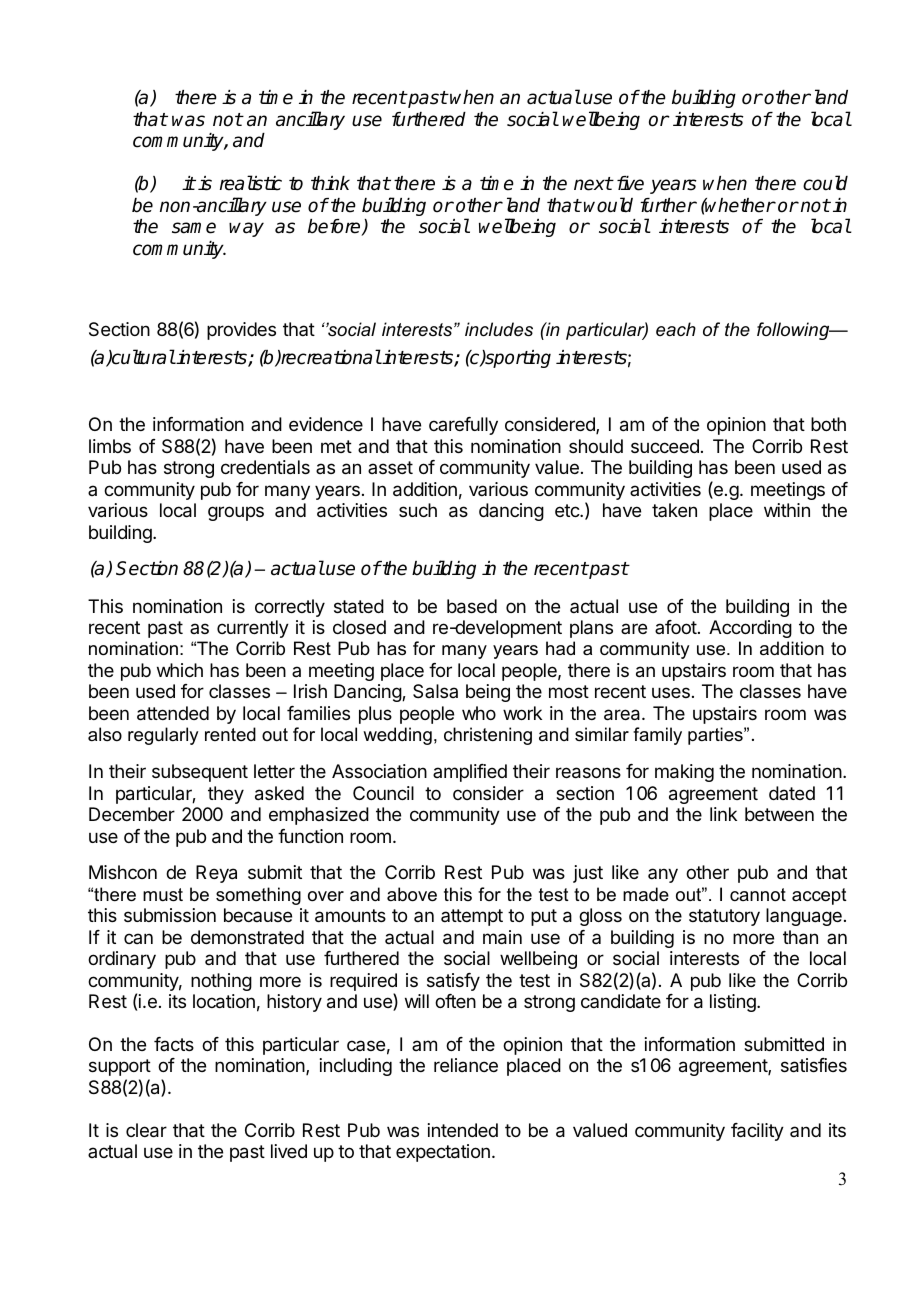 The image size is (924, 1308). Describe the element at coordinates (472, 606) in the screenshot. I see `based` at that location.
